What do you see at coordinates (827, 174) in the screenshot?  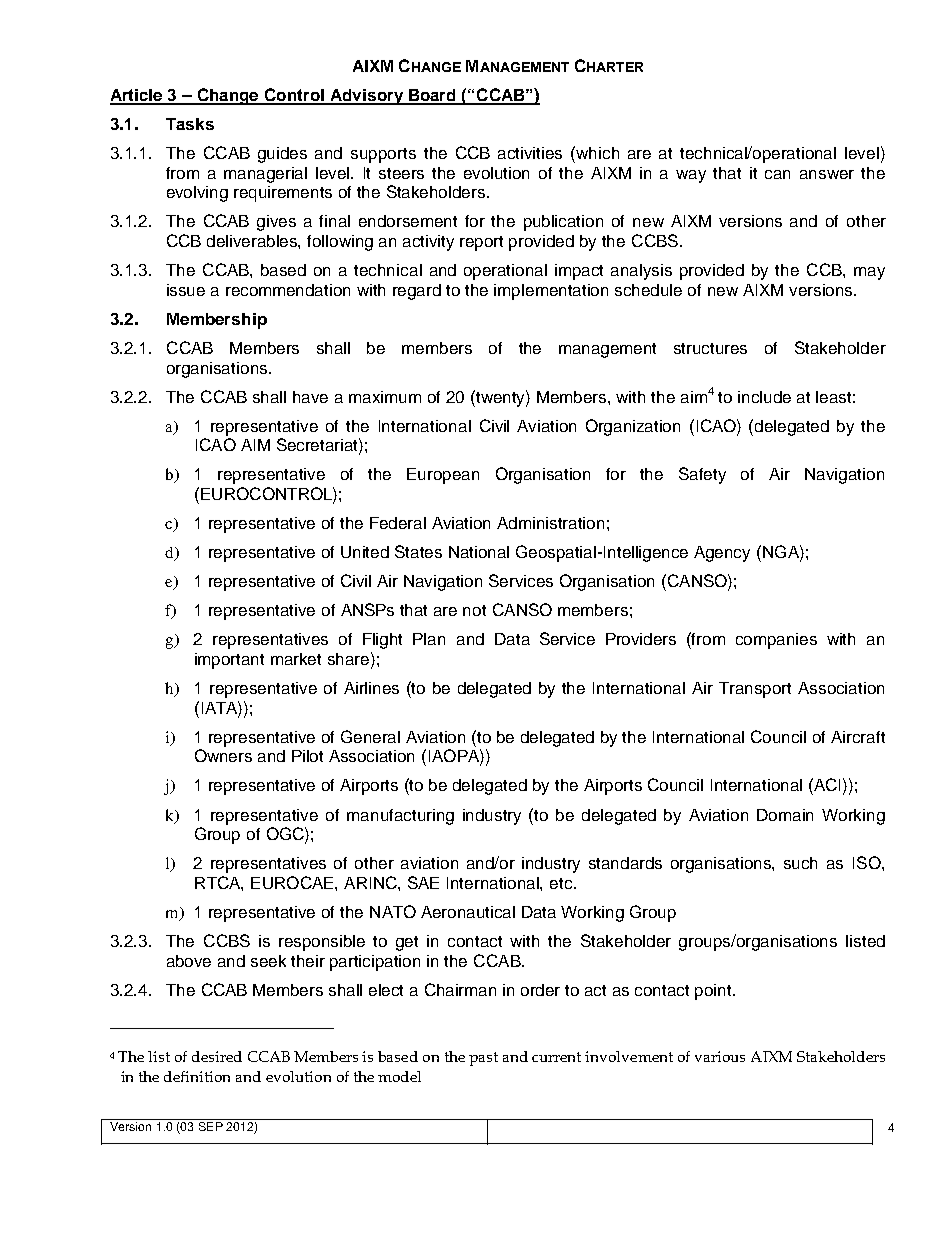 I see `answer` at bounding box center [827, 174].
